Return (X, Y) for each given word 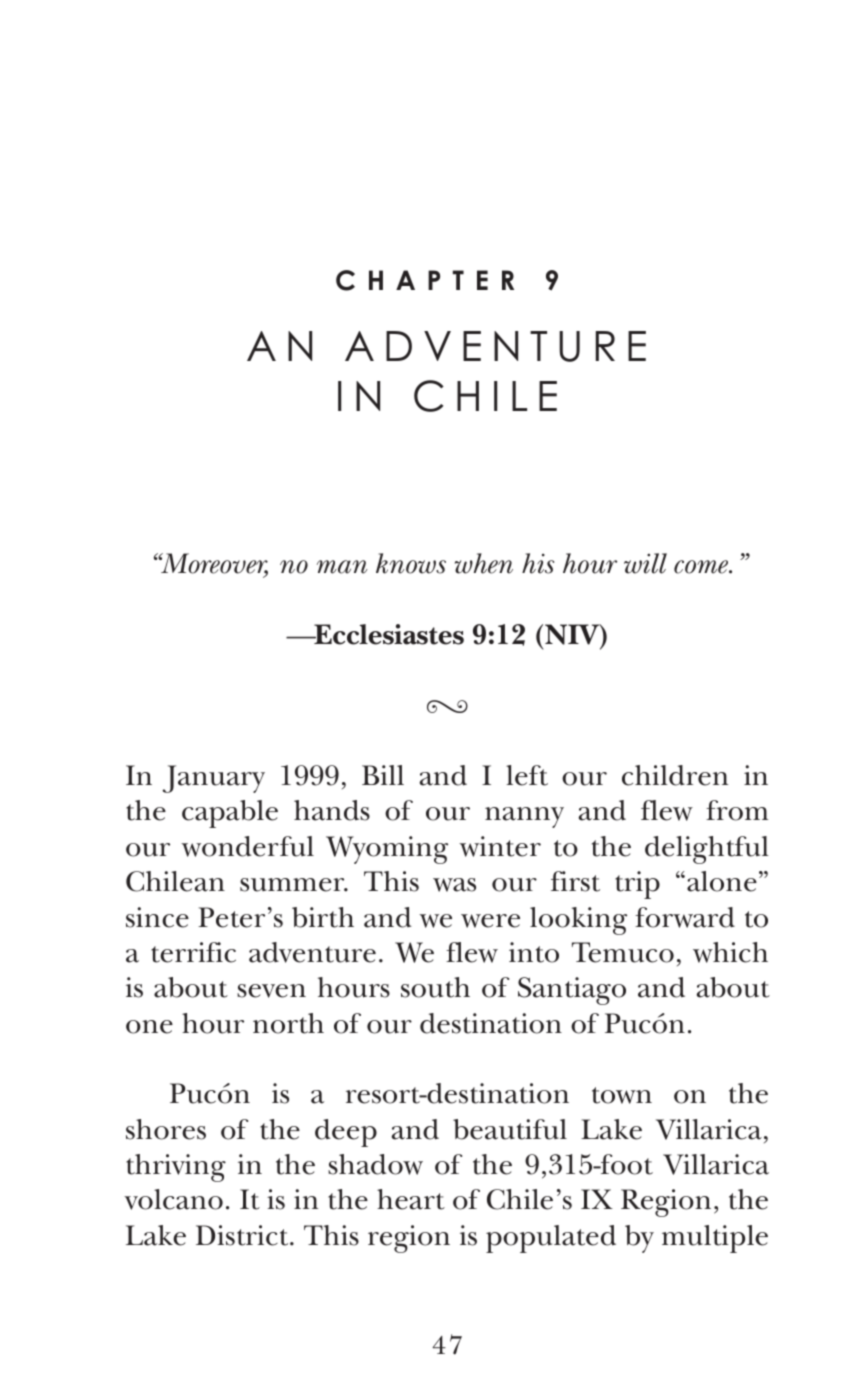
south (435, 987)
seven (271, 991)
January (213, 779)
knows (411, 563)
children (675, 775)
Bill (383, 775)
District (243, 1235)
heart (411, 1199)
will (645, 563)
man (342, 567)
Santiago (572, 991)
